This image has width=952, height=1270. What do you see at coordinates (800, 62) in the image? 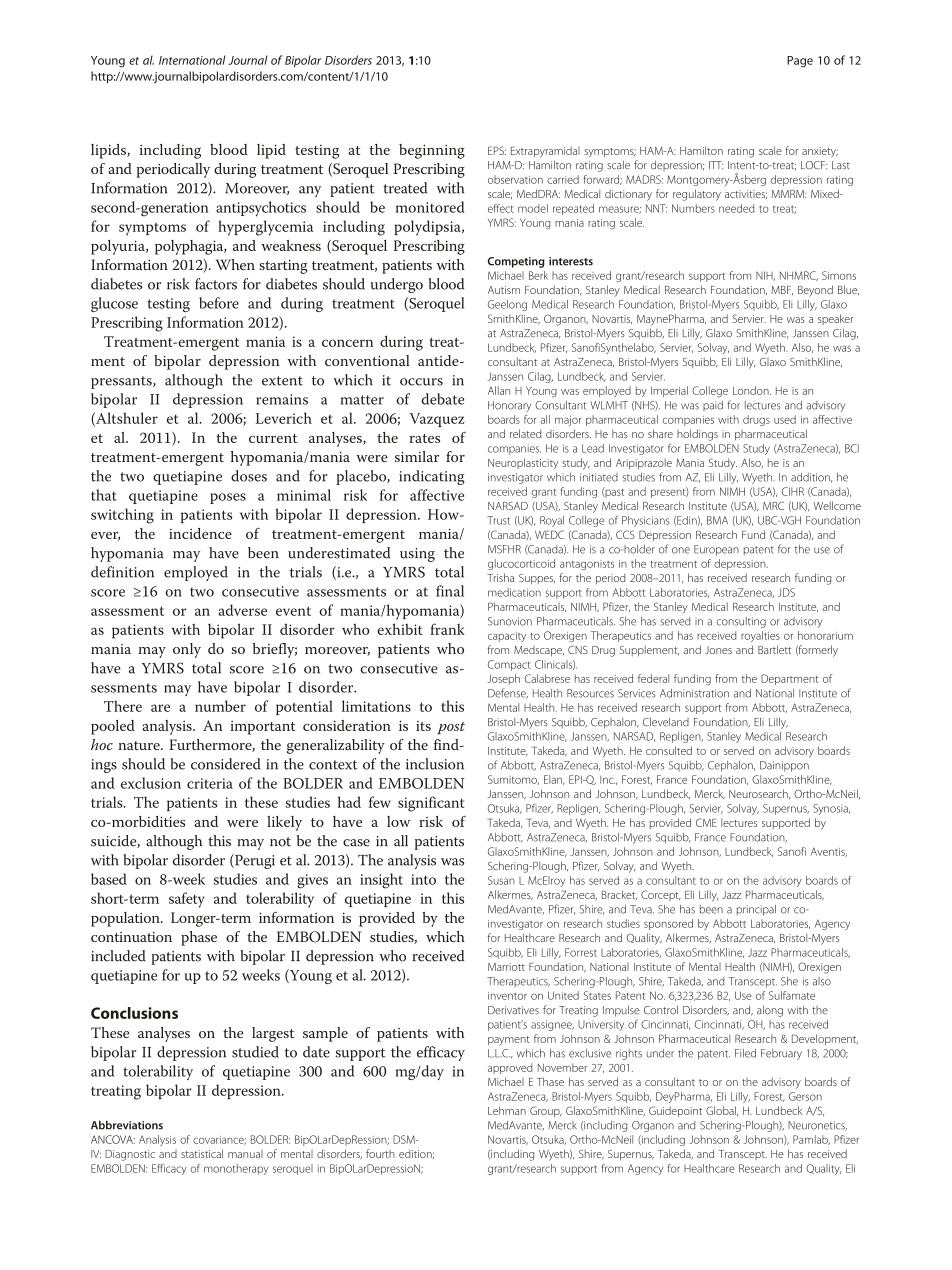
I see `Page` at bounding box center [800, 62].
